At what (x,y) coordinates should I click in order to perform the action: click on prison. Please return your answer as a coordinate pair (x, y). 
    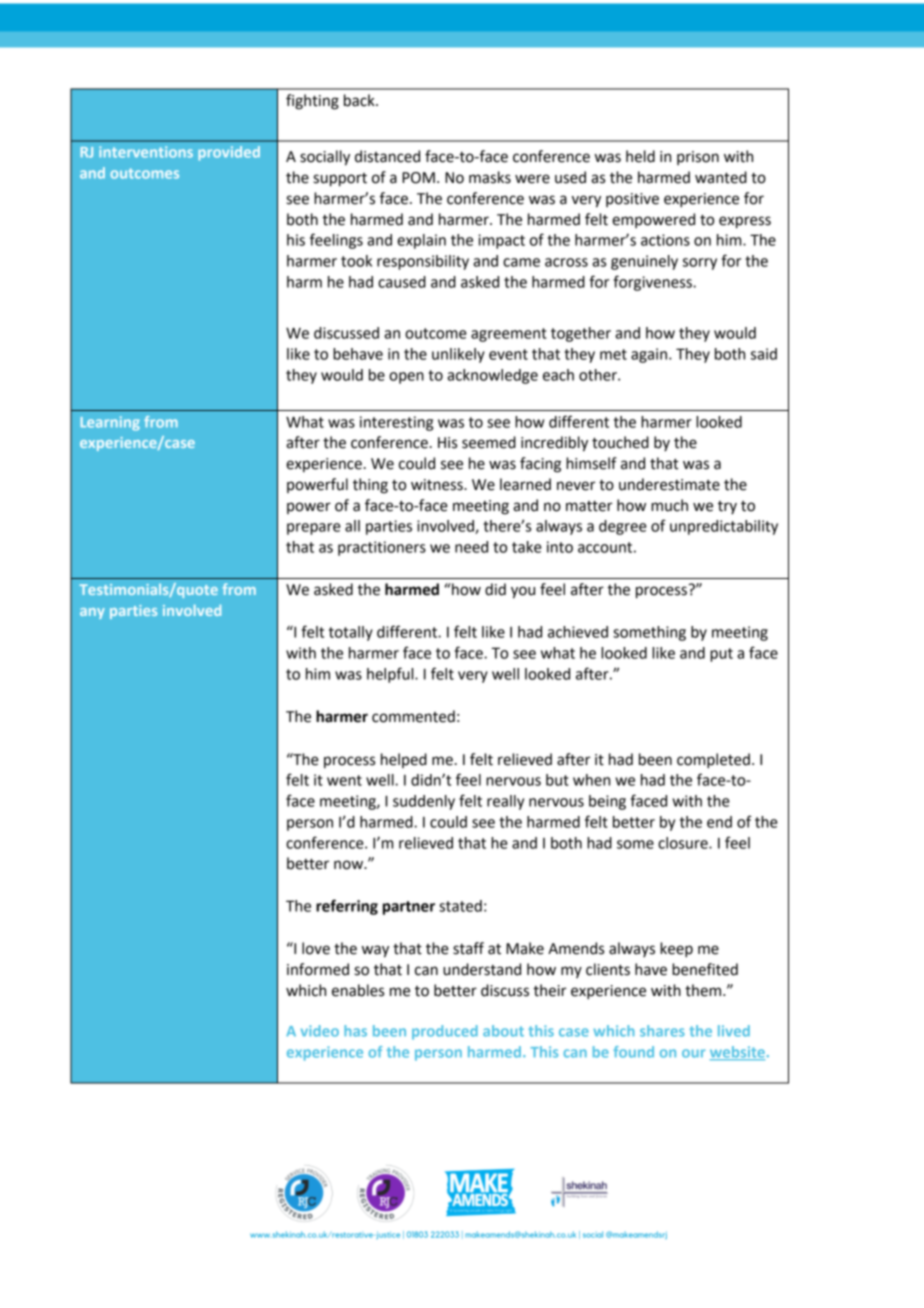
    Looking at the image, I should click on (698, 158).
